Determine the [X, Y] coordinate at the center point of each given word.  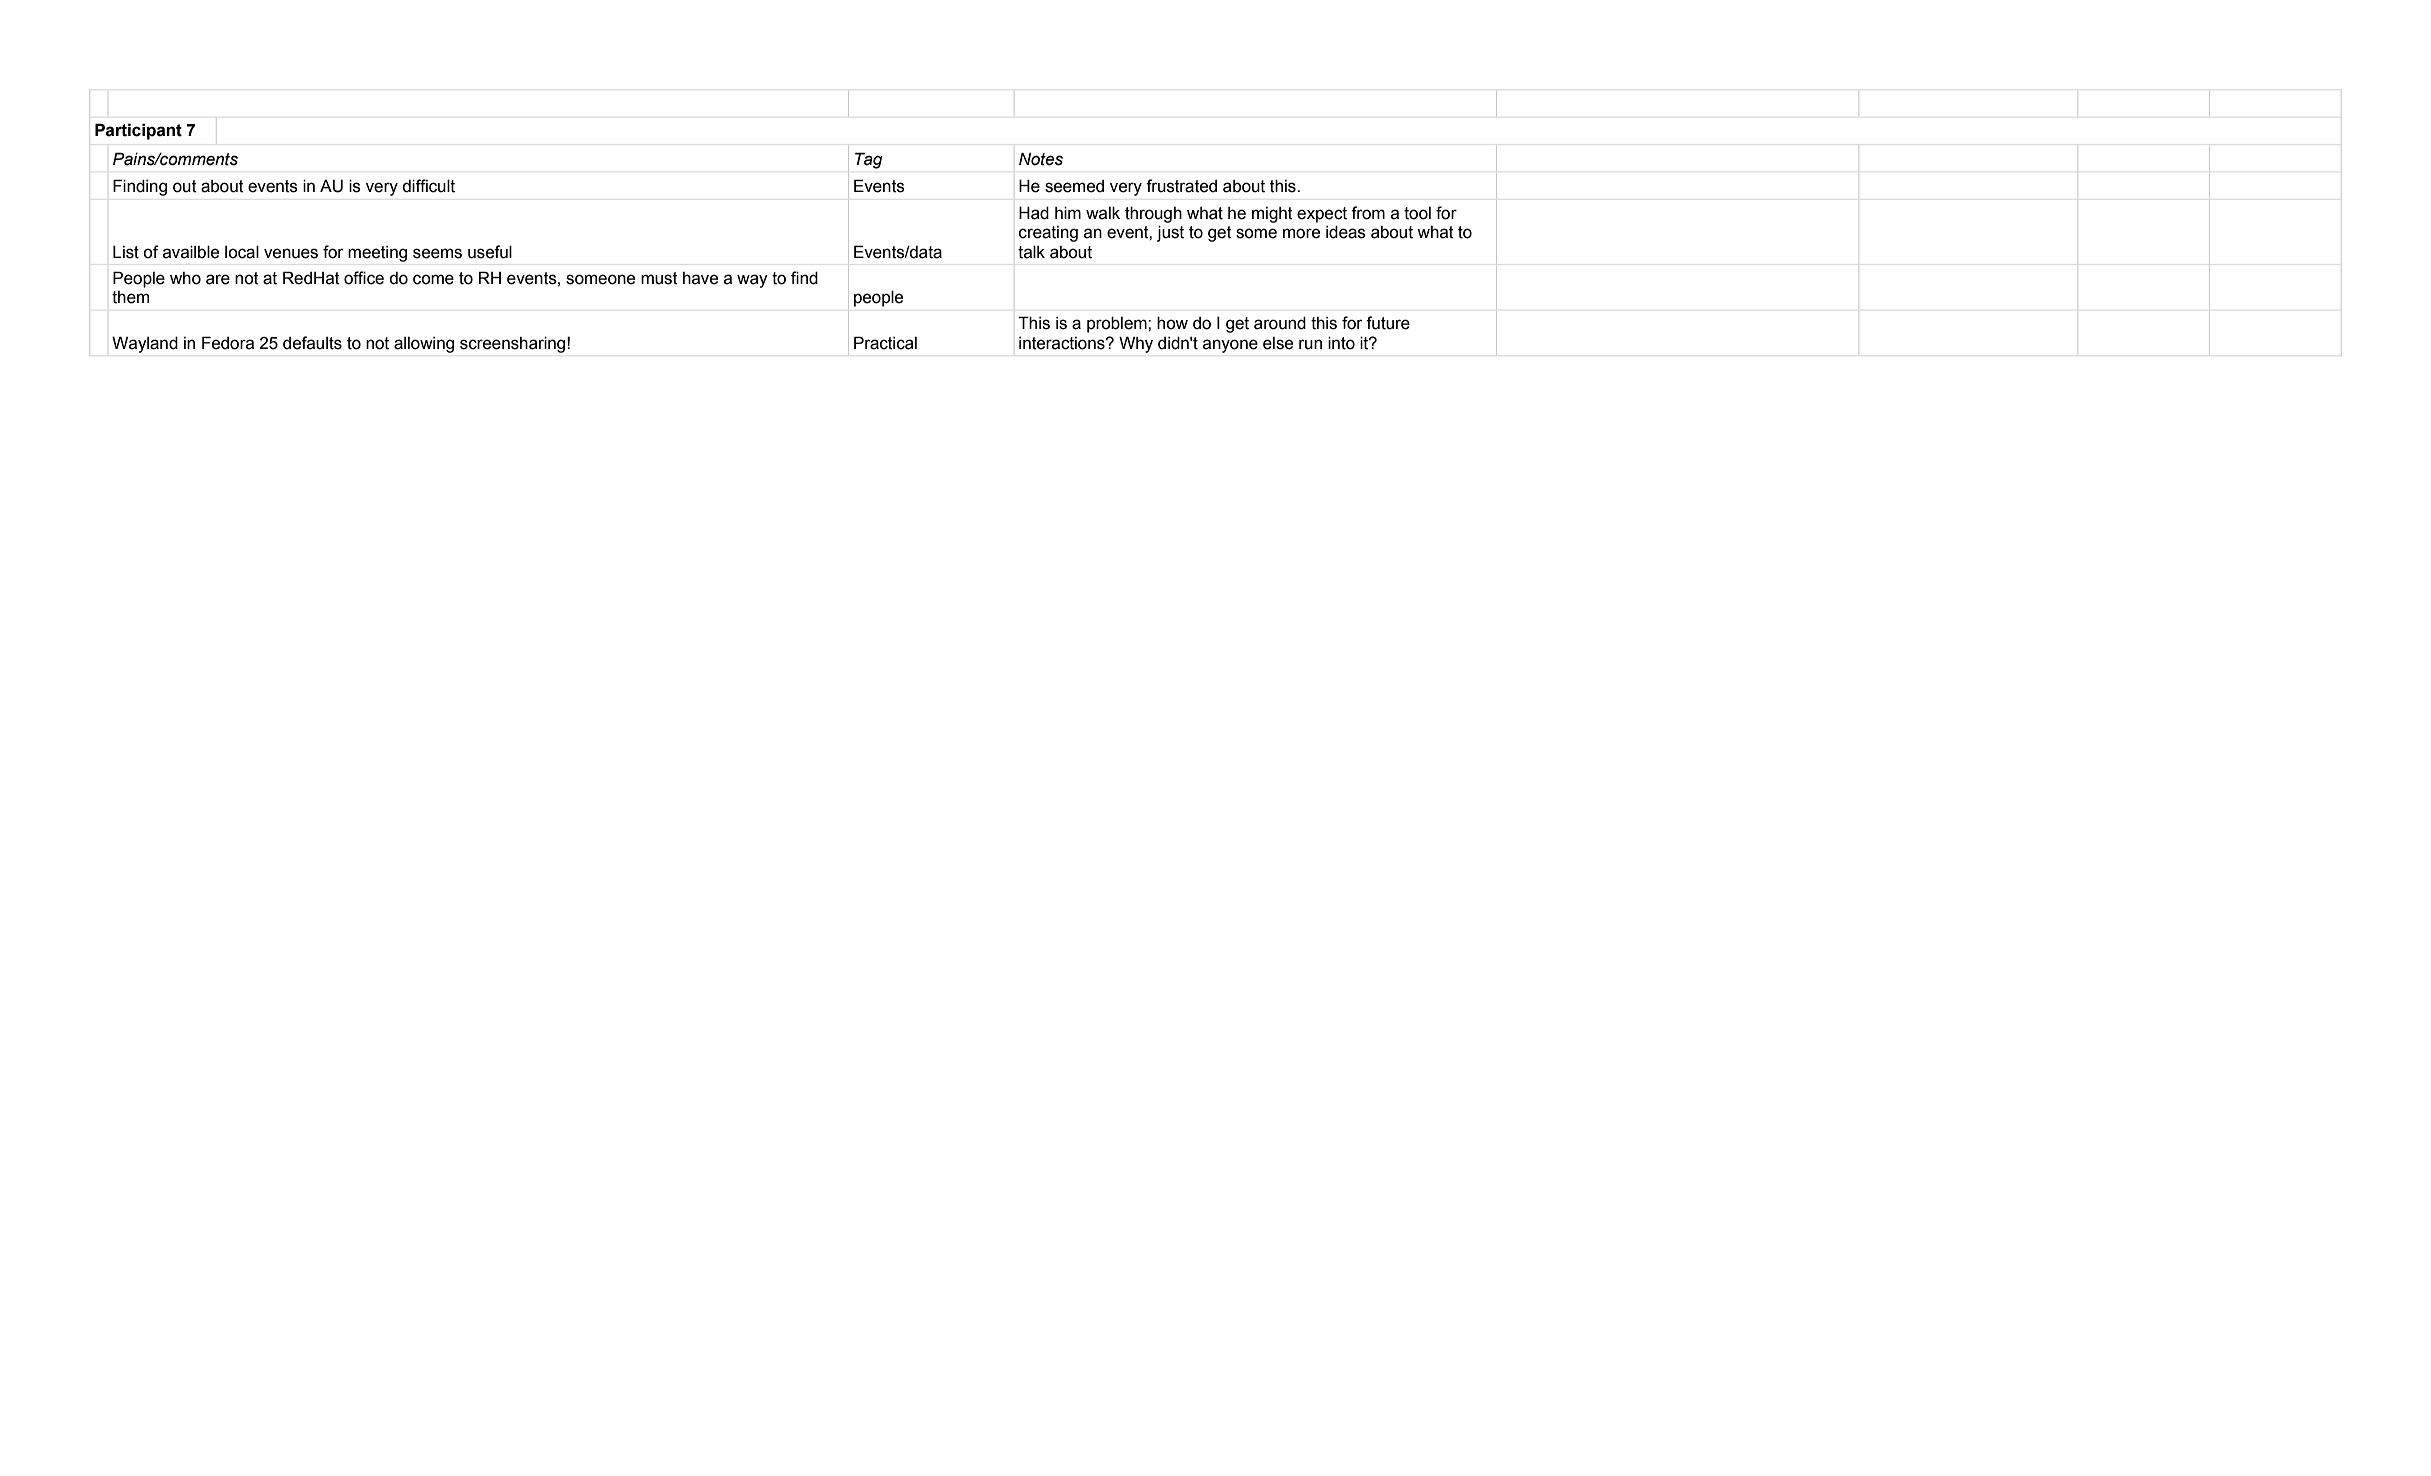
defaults [312, 343]
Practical [885, 343]
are [218, 279]
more [1301, 233]
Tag [868, 161]
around [1280, 323]
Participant [138, 131]
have [700, 278]
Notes [1041, 159]
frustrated [1181, 186]
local [242, 252]
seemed [1074, 186]
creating [1048, 234]
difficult [428, 186]
